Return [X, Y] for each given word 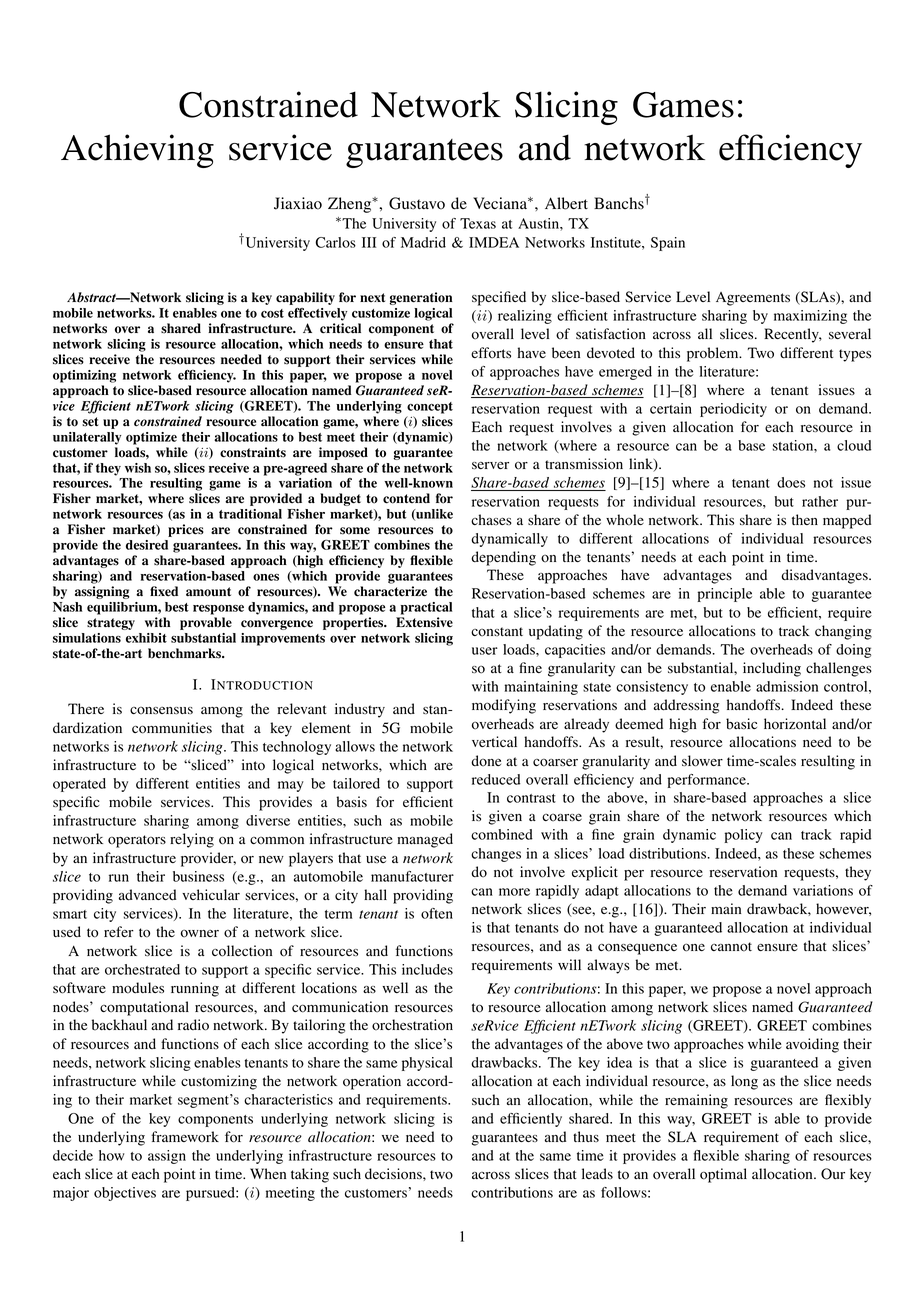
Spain [668, 244]
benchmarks [185, 653]
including [772, 669]
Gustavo [417, 203]
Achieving [137, 151]
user [485, 651]
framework [185, 1137]
